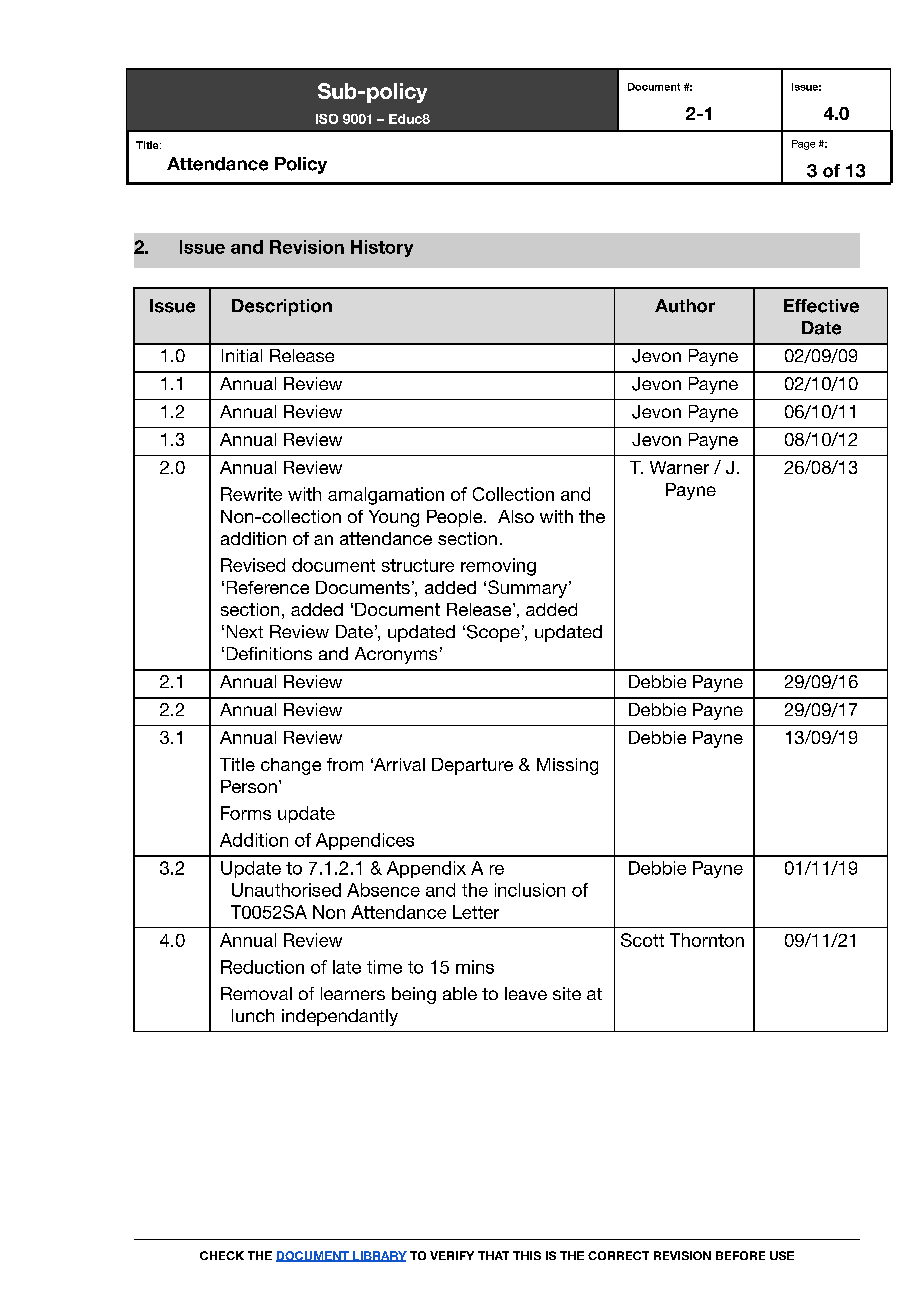  What do you see at coordinates (382, 248) in the screenshot?
I see `History` at bounding box center [382, 248].
